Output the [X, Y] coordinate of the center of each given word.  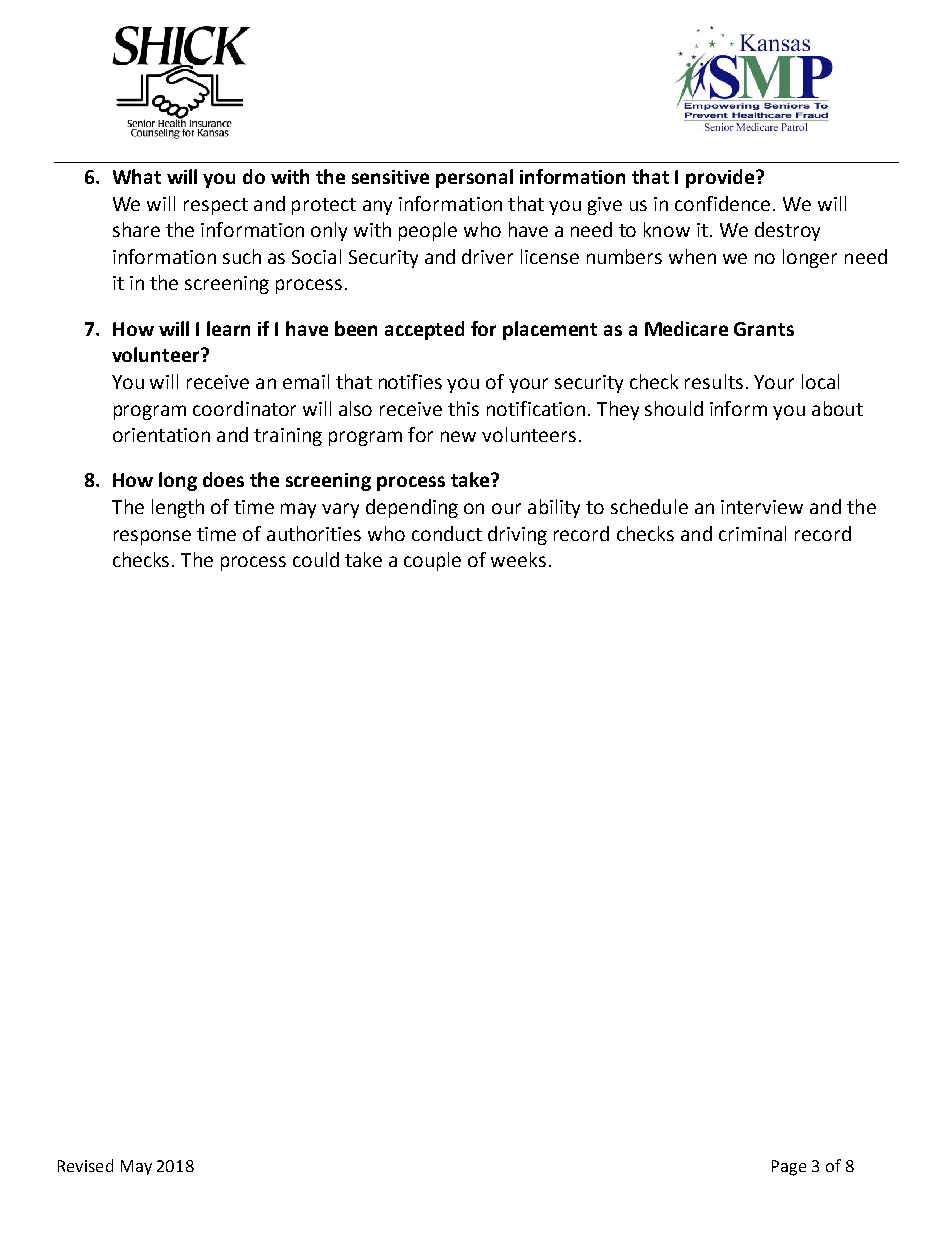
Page [789, 1168]
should [674, 408]
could [316, 559]
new [458, 436]
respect [216, 206]
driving [517, 535]
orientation [161, 435]
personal [474, 178]
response [152, 537]
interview [762, 507]
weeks [518, 559]
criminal [752, 533]
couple [432, 561]
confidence [722, 203]
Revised [85, 1165]
